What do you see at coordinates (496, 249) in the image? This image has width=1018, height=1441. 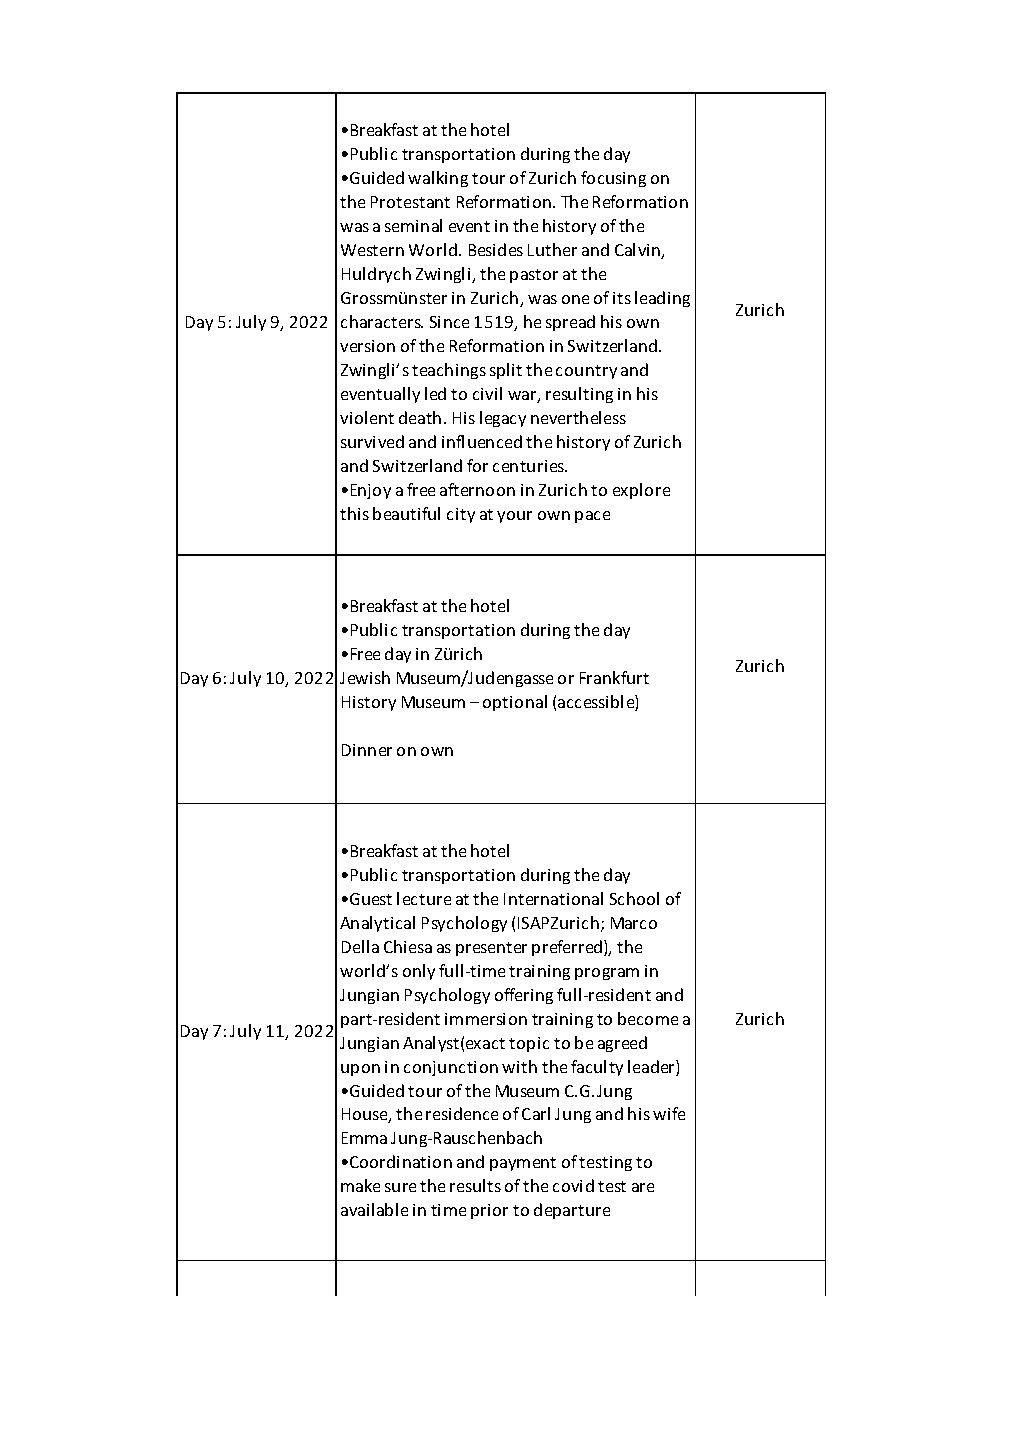 I see `Besides` at bounding box center [496, 249].
